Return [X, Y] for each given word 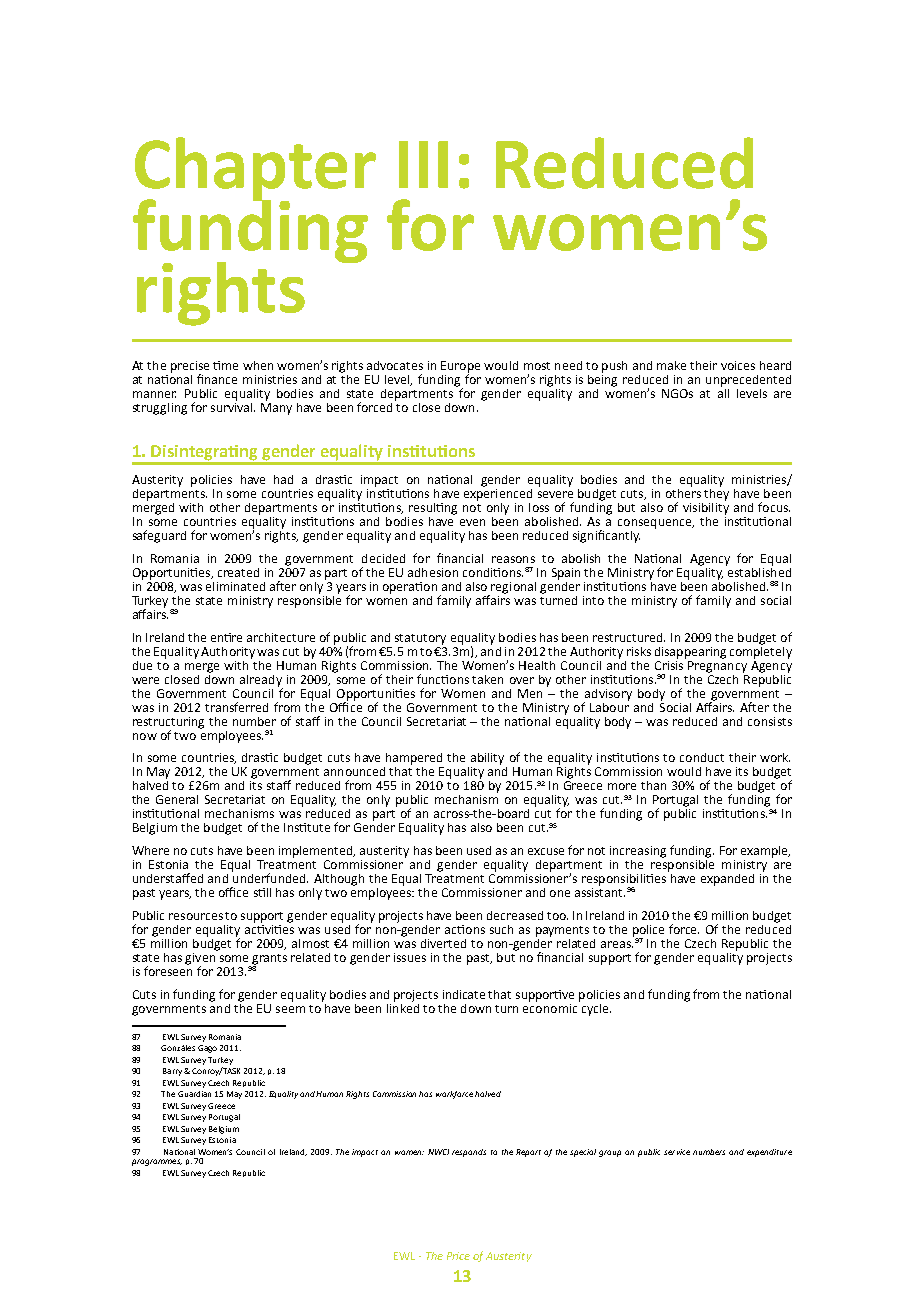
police [648, 932]
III [423, 164]
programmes [157, 1162]
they [716, 493]
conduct [702, 757]
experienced [498, 493]
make [671, 365]
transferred [236, 707]
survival [233, 406]
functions [443, 679]
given [201, 958]
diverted [443, 943]
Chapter [255, 170]
